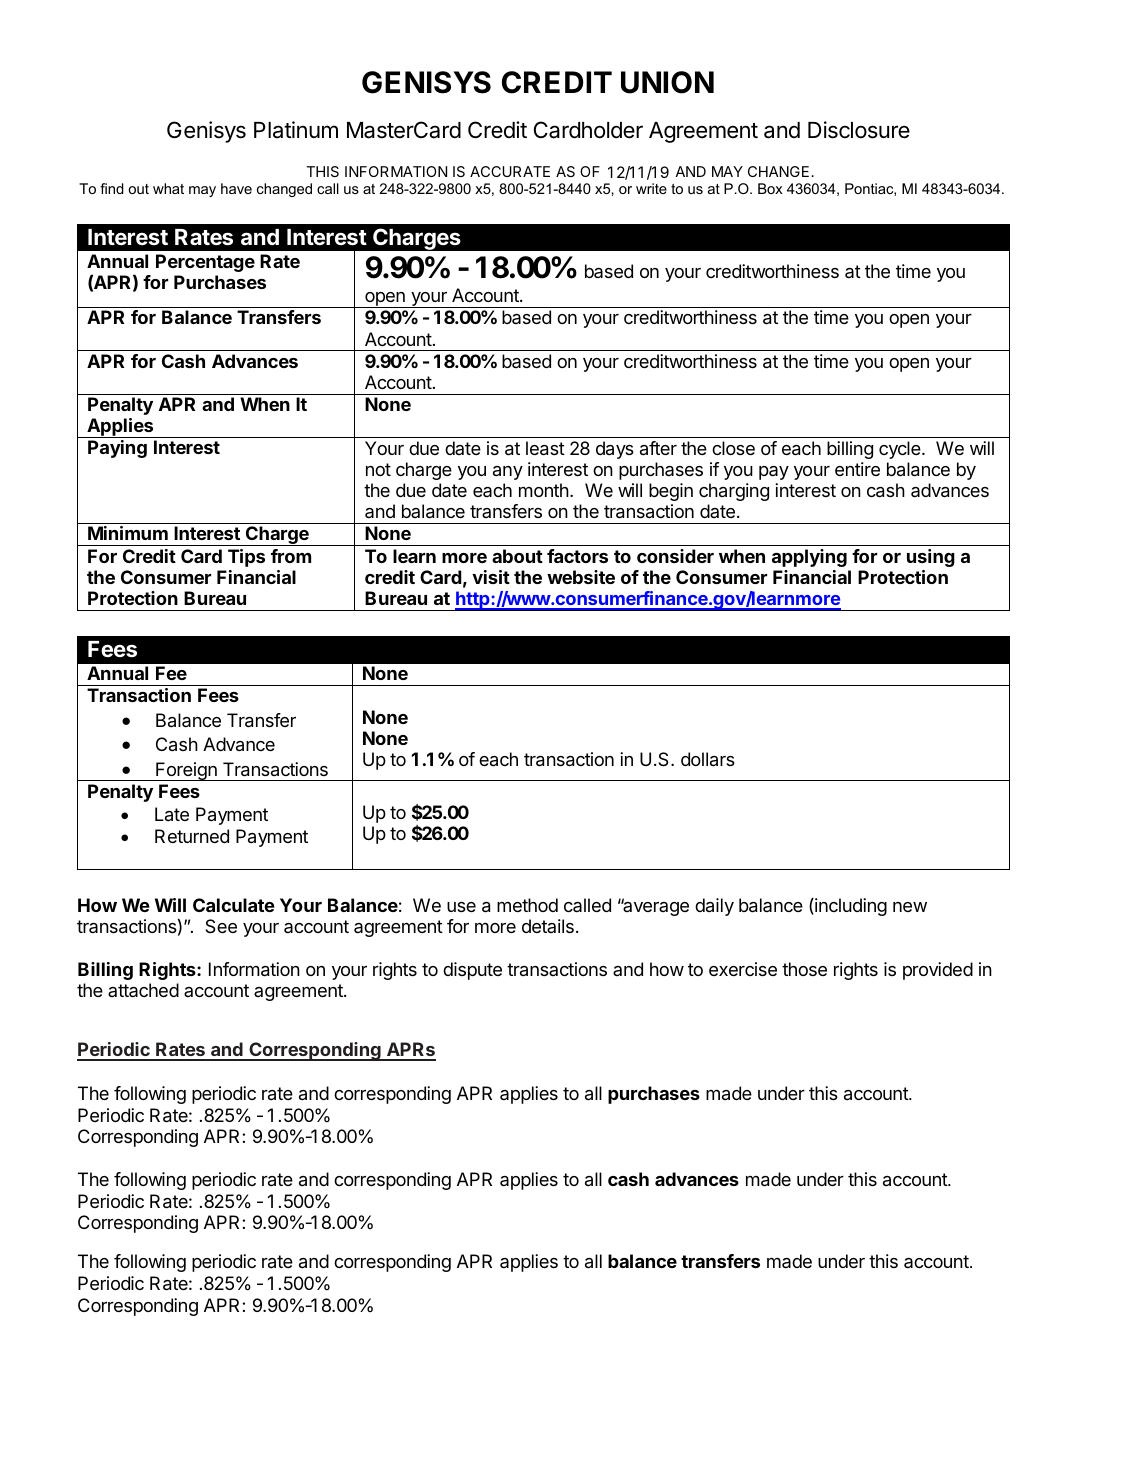 Image resolution: width=1132 pixels, height=1465 pixels. Describe the element at coordinates (804, 969) in the screenshot. I see `those` at that location.
